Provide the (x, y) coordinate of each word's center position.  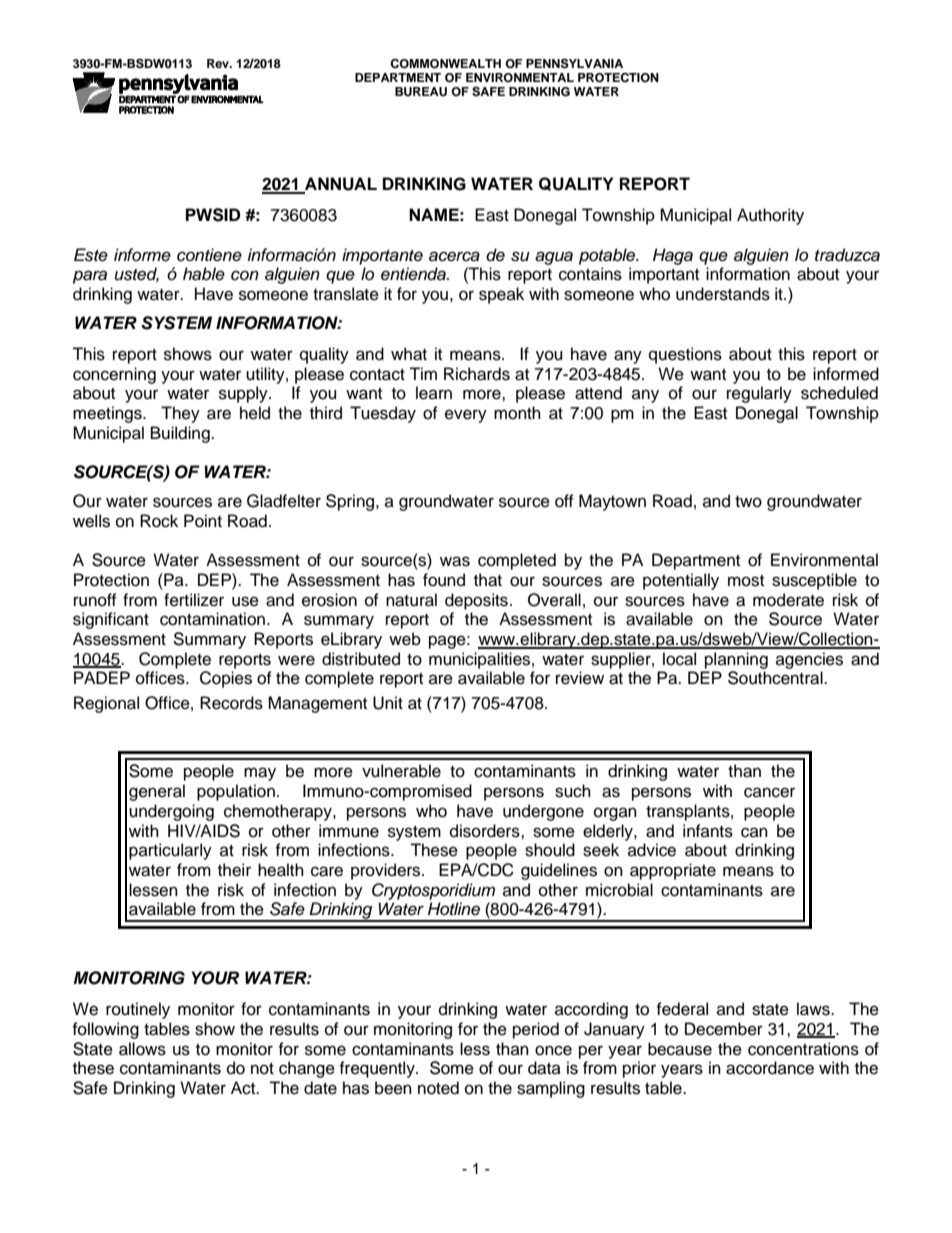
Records (231, 703)
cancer (769, 792)
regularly (759, 394)
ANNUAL (340, 185)
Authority (770, 216)
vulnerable (401, 771)
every (466, 416)
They (180, 414)
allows (142, 1049)
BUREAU (421, 92)
